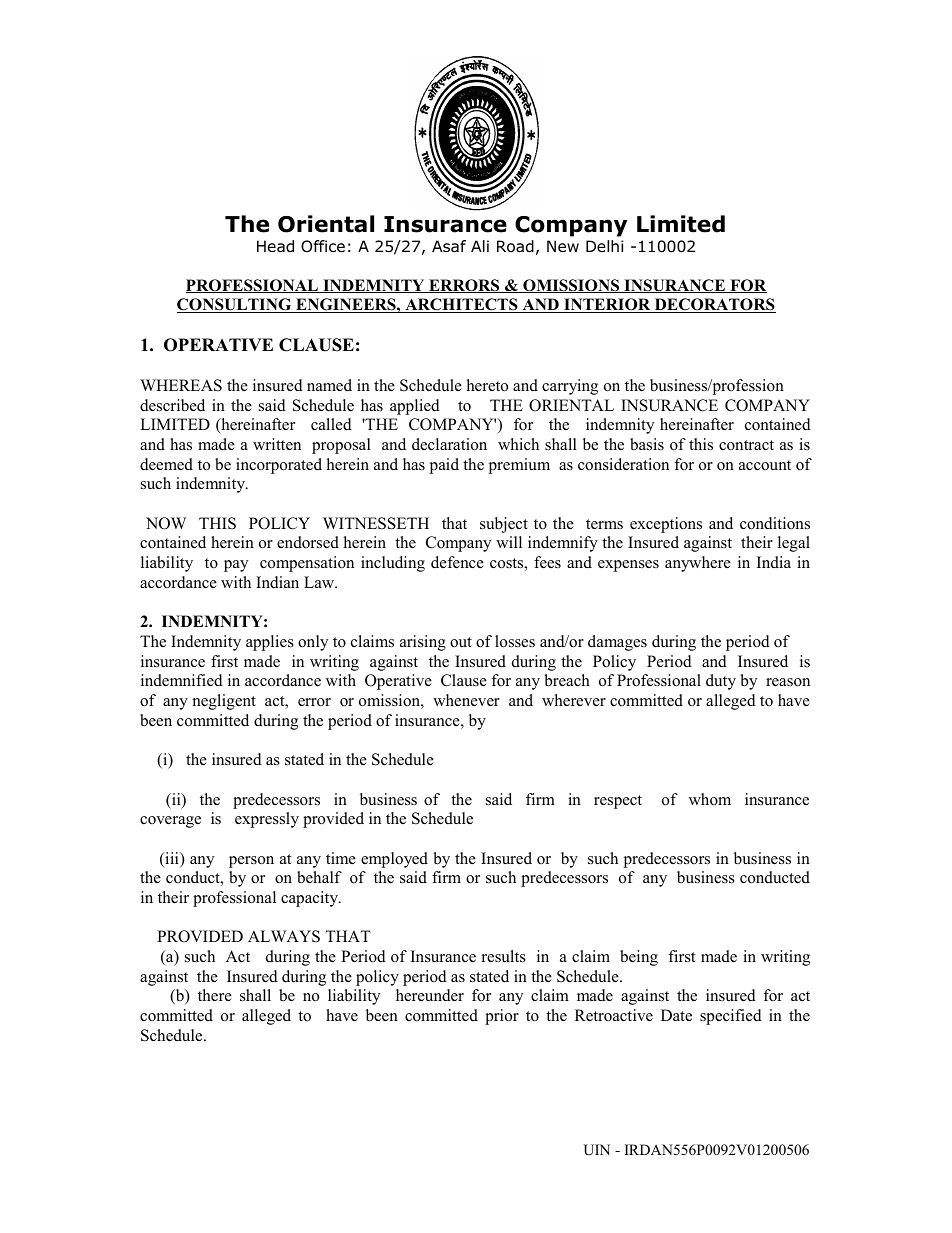 The height and width of the screenshot is (1233, 952). What do you see at coordinates (710, 799) in the screenshot?
I see `whom` at bounding box center [710, 799].
